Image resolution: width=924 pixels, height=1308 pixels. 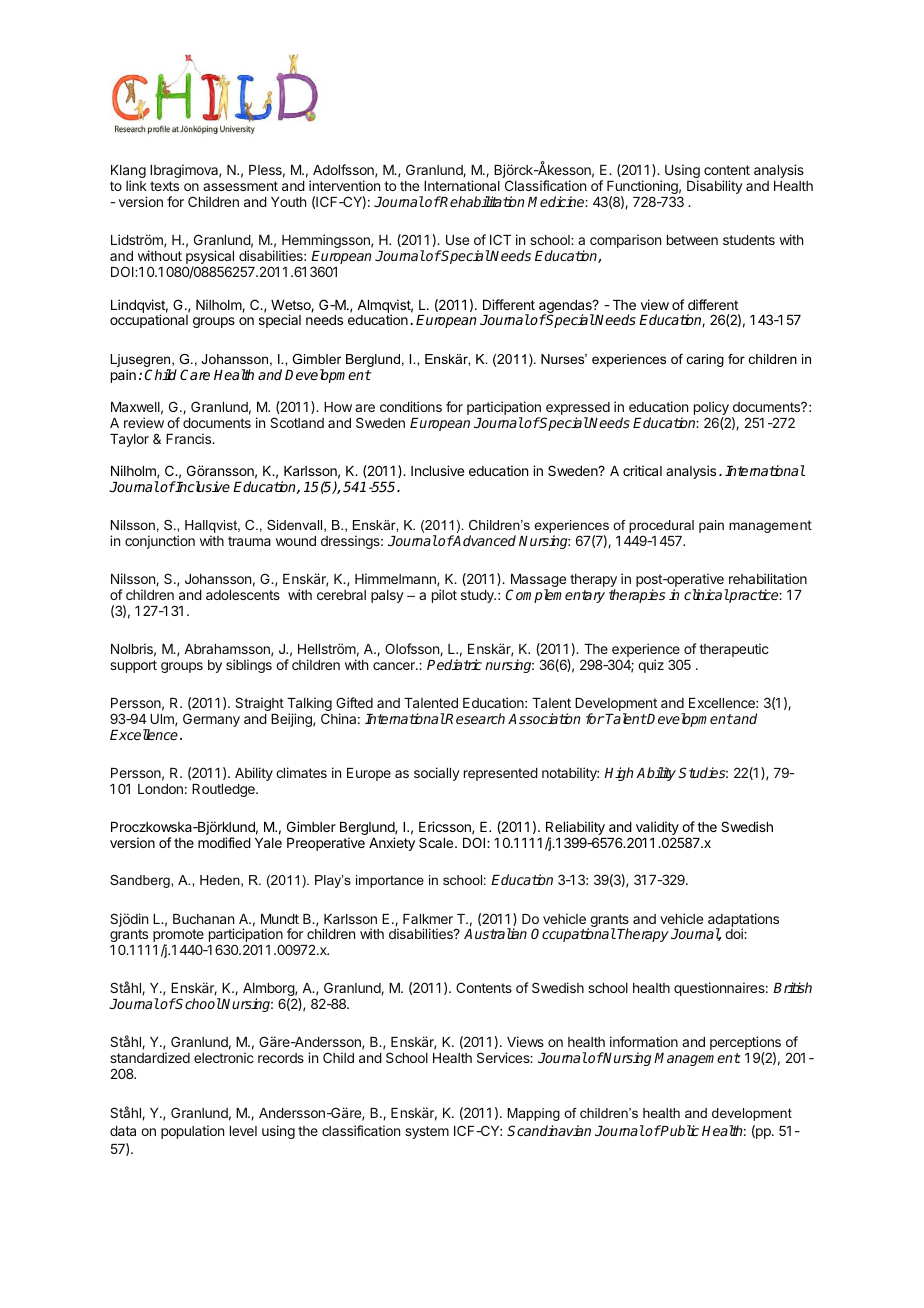 What do you see at coordinates (692, 240) in the screenshot?
I see `between` at bounding box center [692, 240].
